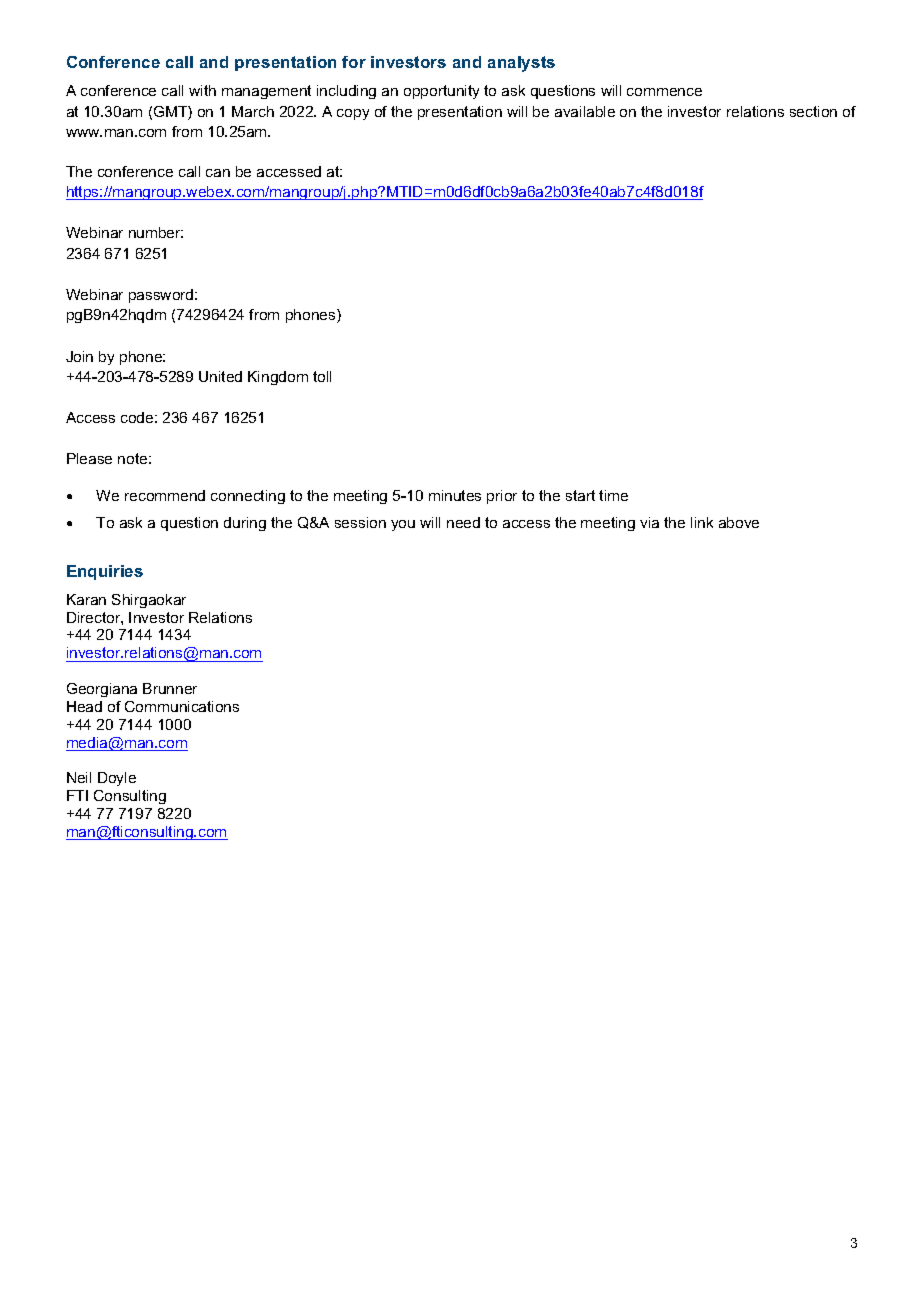  Describe the element at coordinates (664, 92) in the document. I see `commence` at that location.
